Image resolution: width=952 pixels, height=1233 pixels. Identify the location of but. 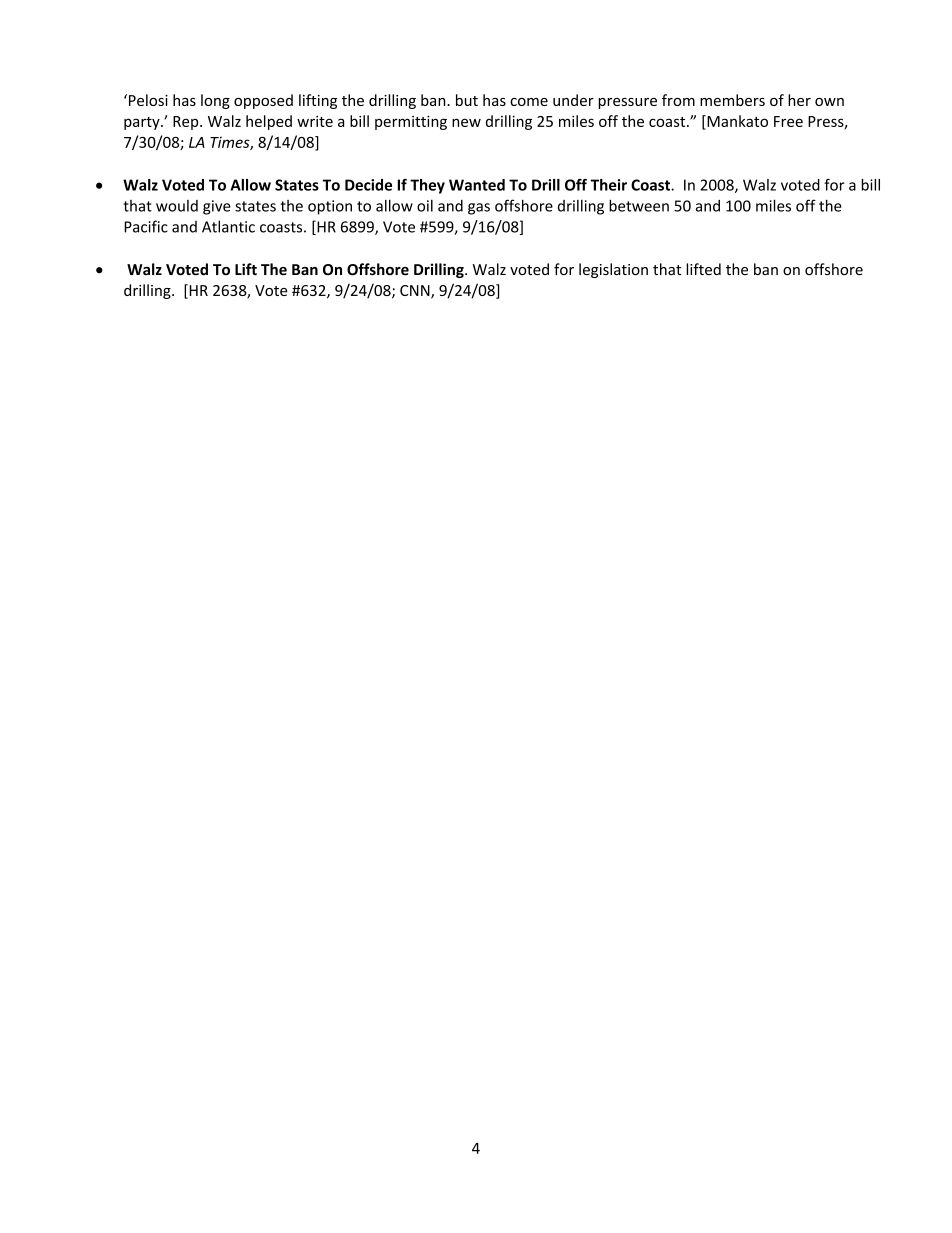
(467, 100).
